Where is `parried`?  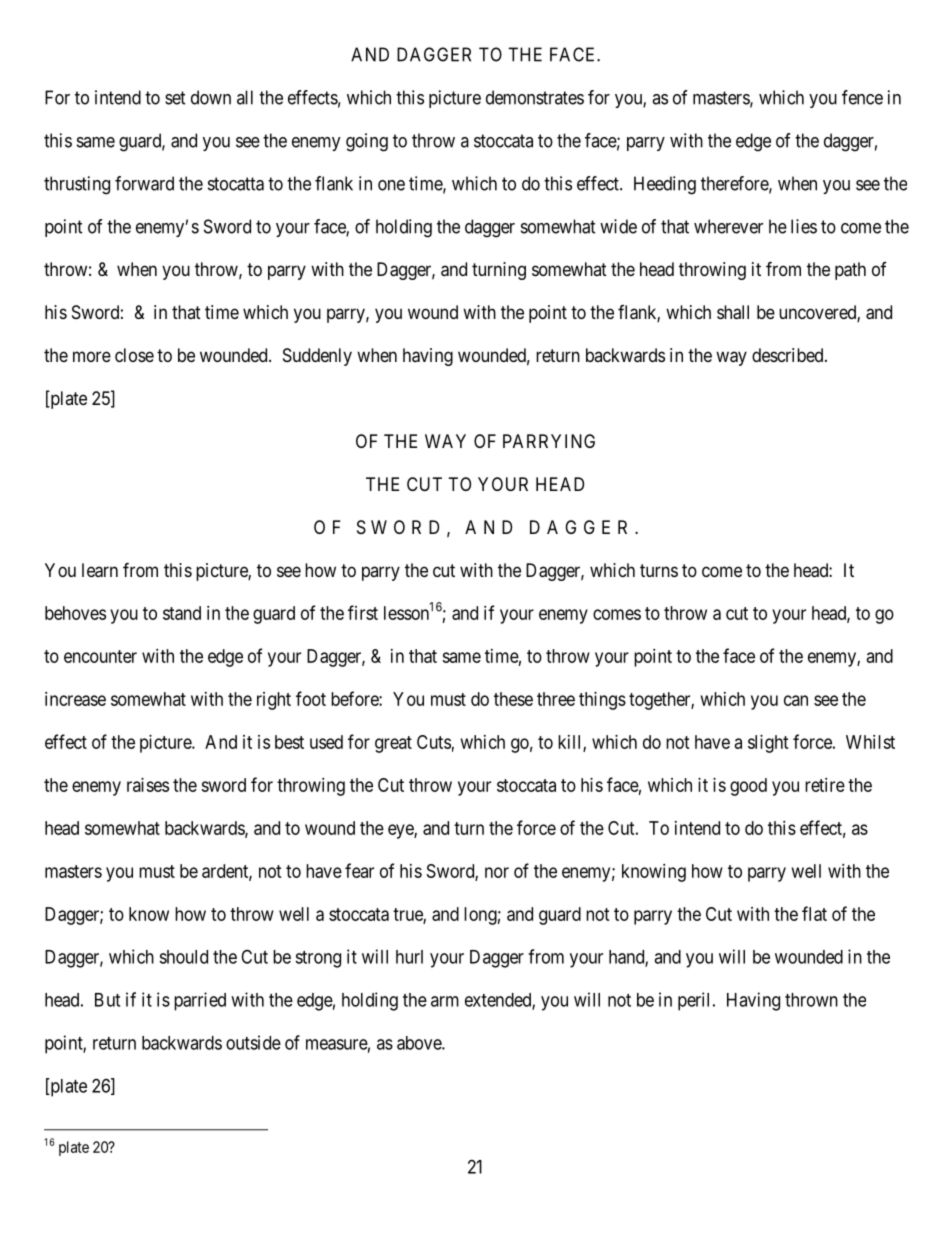
parried is located at coordinates (200, 1001).
